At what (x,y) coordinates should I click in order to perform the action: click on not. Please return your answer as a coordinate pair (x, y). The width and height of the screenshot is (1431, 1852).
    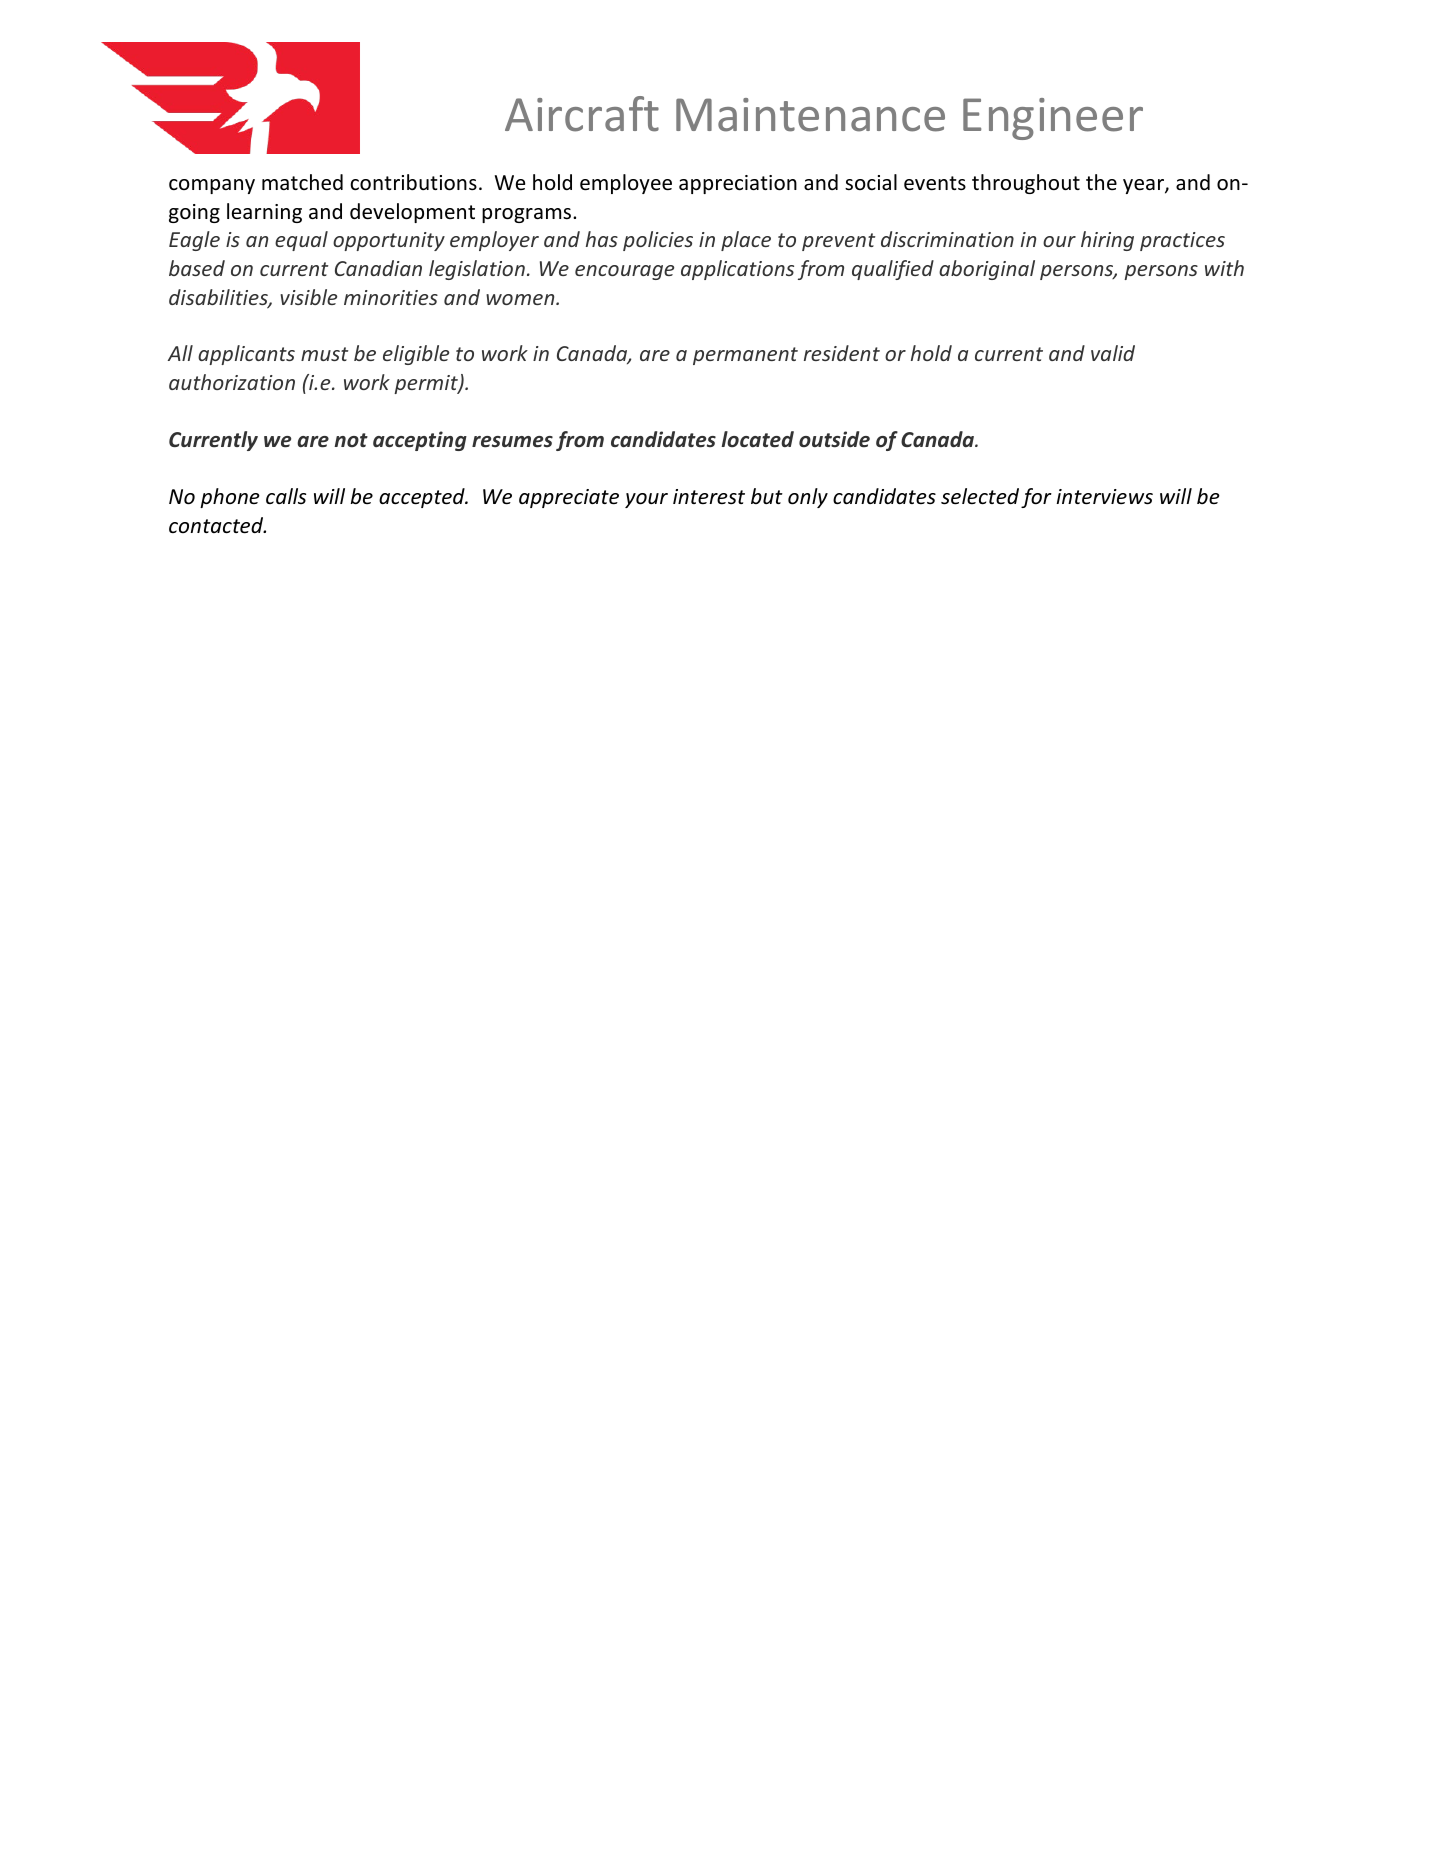
    Looking at the image, I should click on (351, 440).
